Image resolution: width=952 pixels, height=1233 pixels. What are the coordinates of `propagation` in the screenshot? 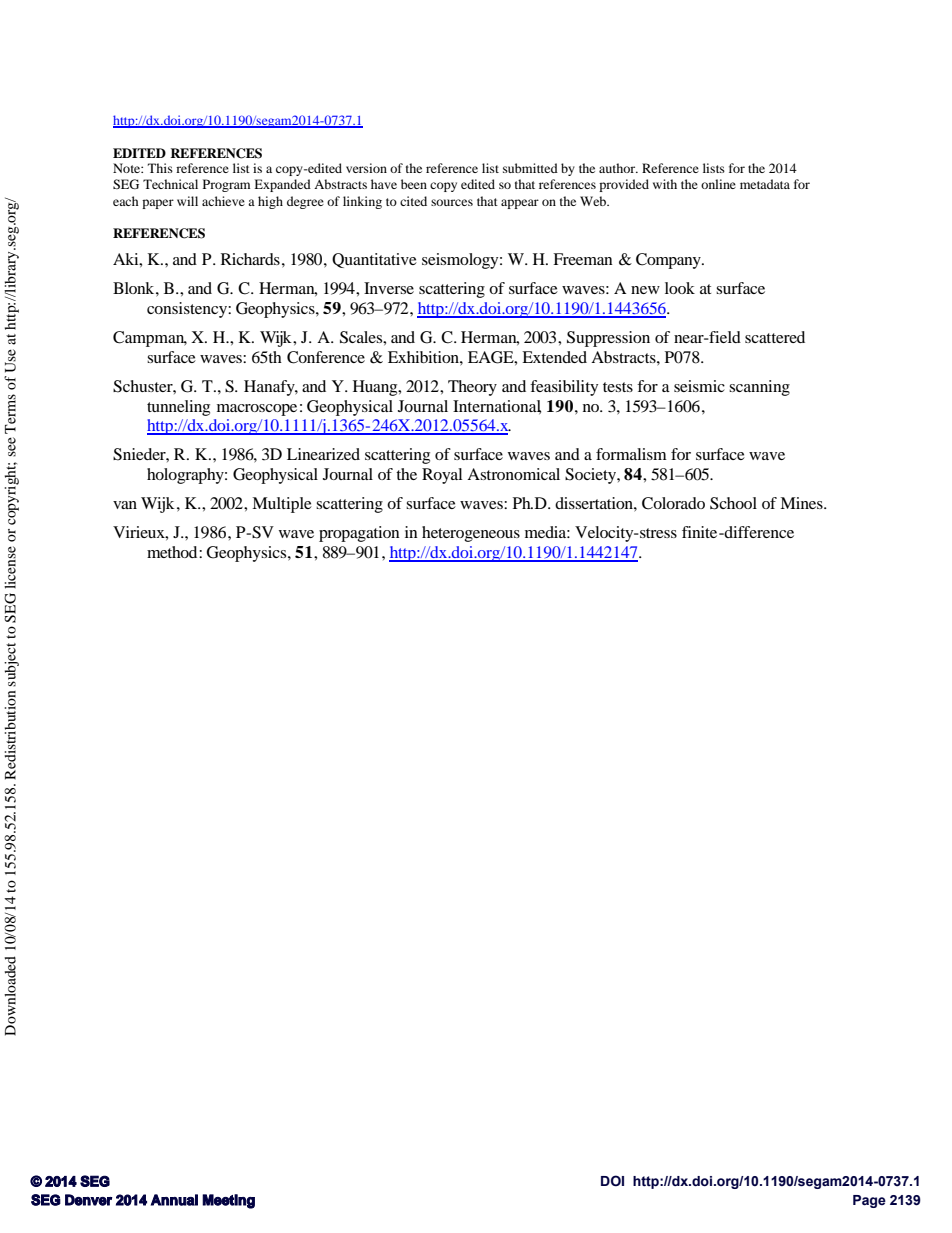 It's located at (359, 534).
